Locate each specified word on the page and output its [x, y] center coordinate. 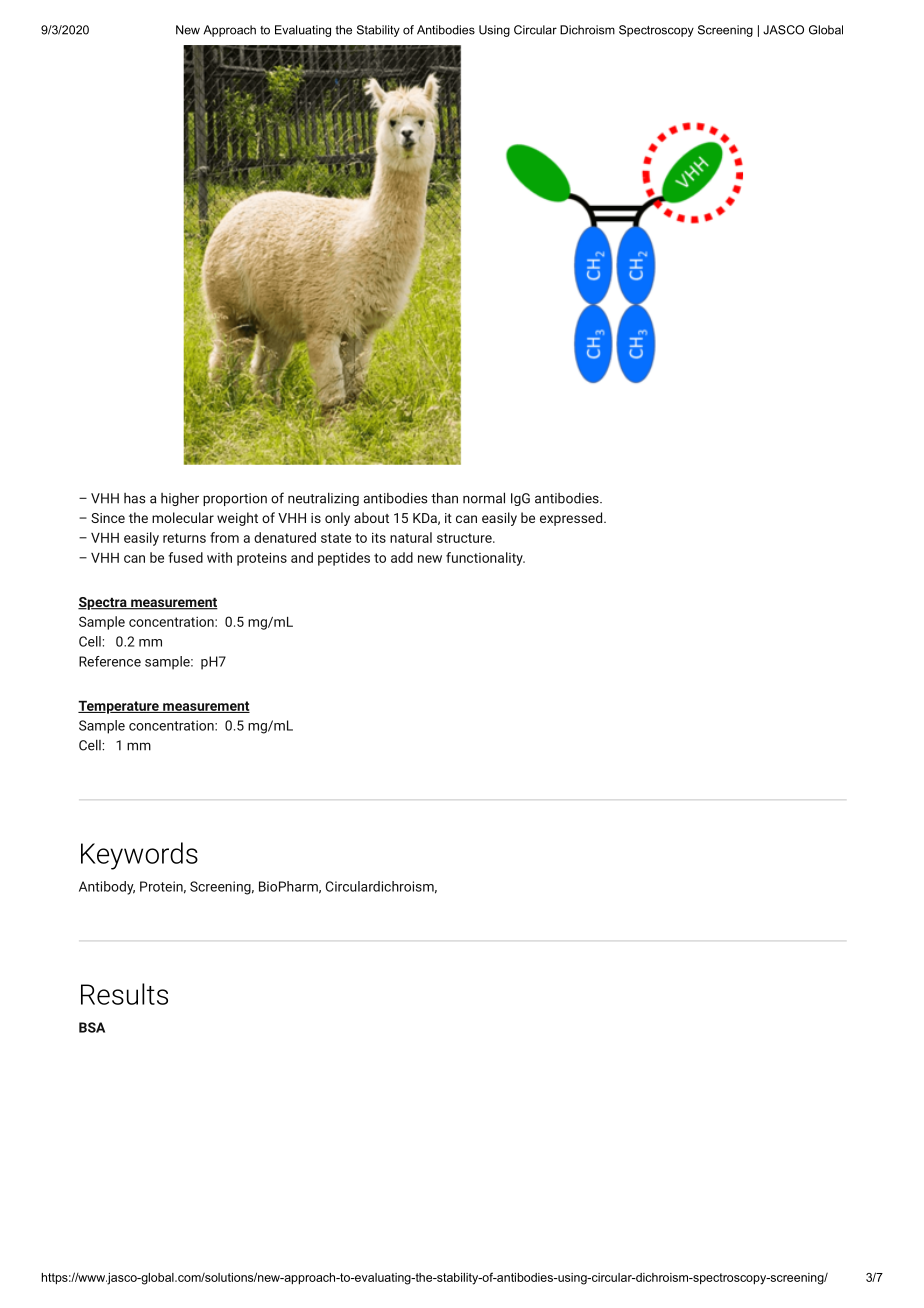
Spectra [103, 603]
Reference [110, 661]
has [134, 498]
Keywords [139, 856]
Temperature [119, 707]
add [402, 557]
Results [124, 994]
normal [484, 498]
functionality [485, 559]
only [337, 519]
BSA [92, 1027]
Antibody [107, 888]
